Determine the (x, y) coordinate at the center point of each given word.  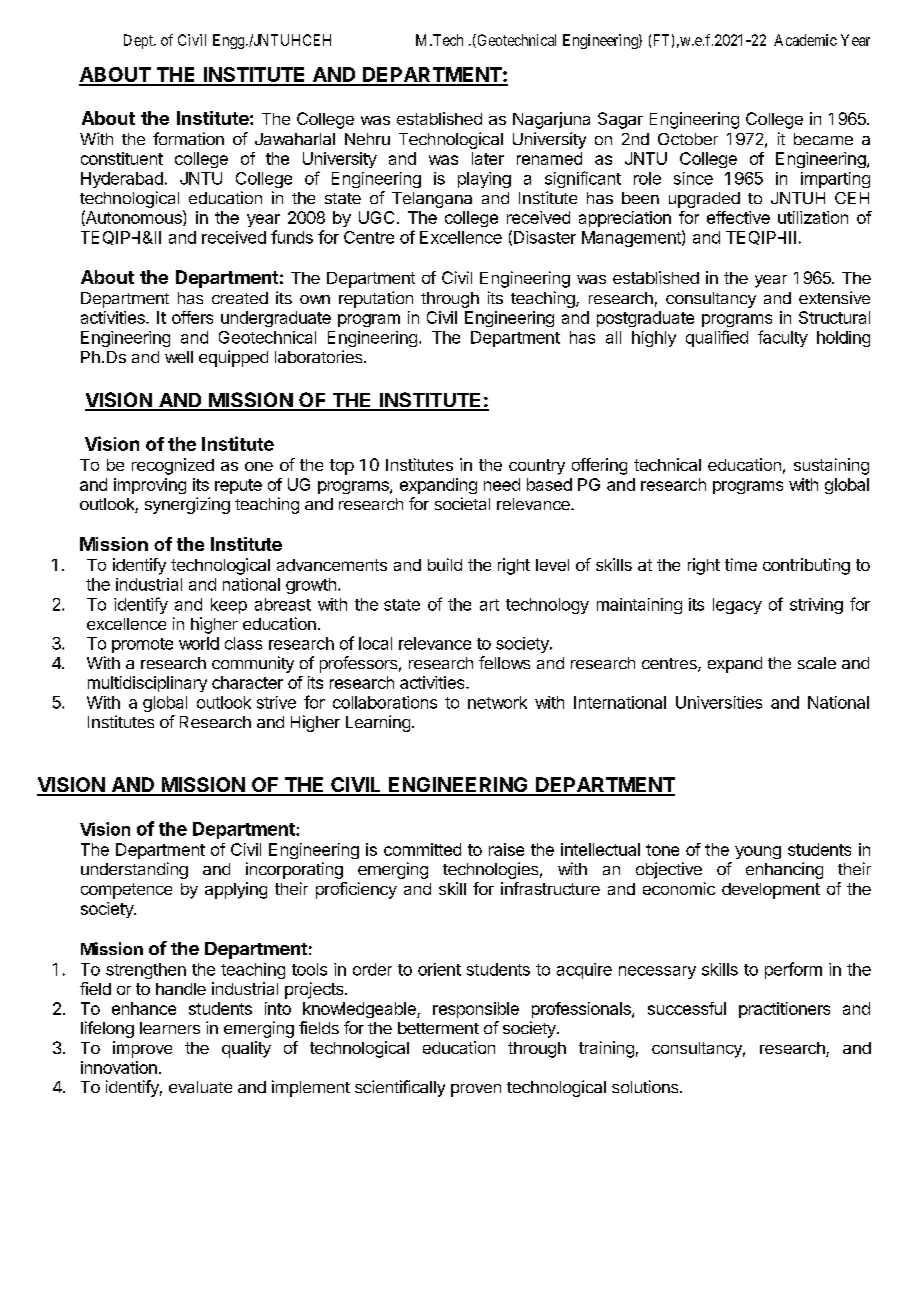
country (537, 467)
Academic (805, 40)
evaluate (200, 1087)
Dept (139, 41)
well (179, 357)
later (488, 158)
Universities (719, 702)
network (497, 702)
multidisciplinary (147, 684)
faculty (783, 338)
